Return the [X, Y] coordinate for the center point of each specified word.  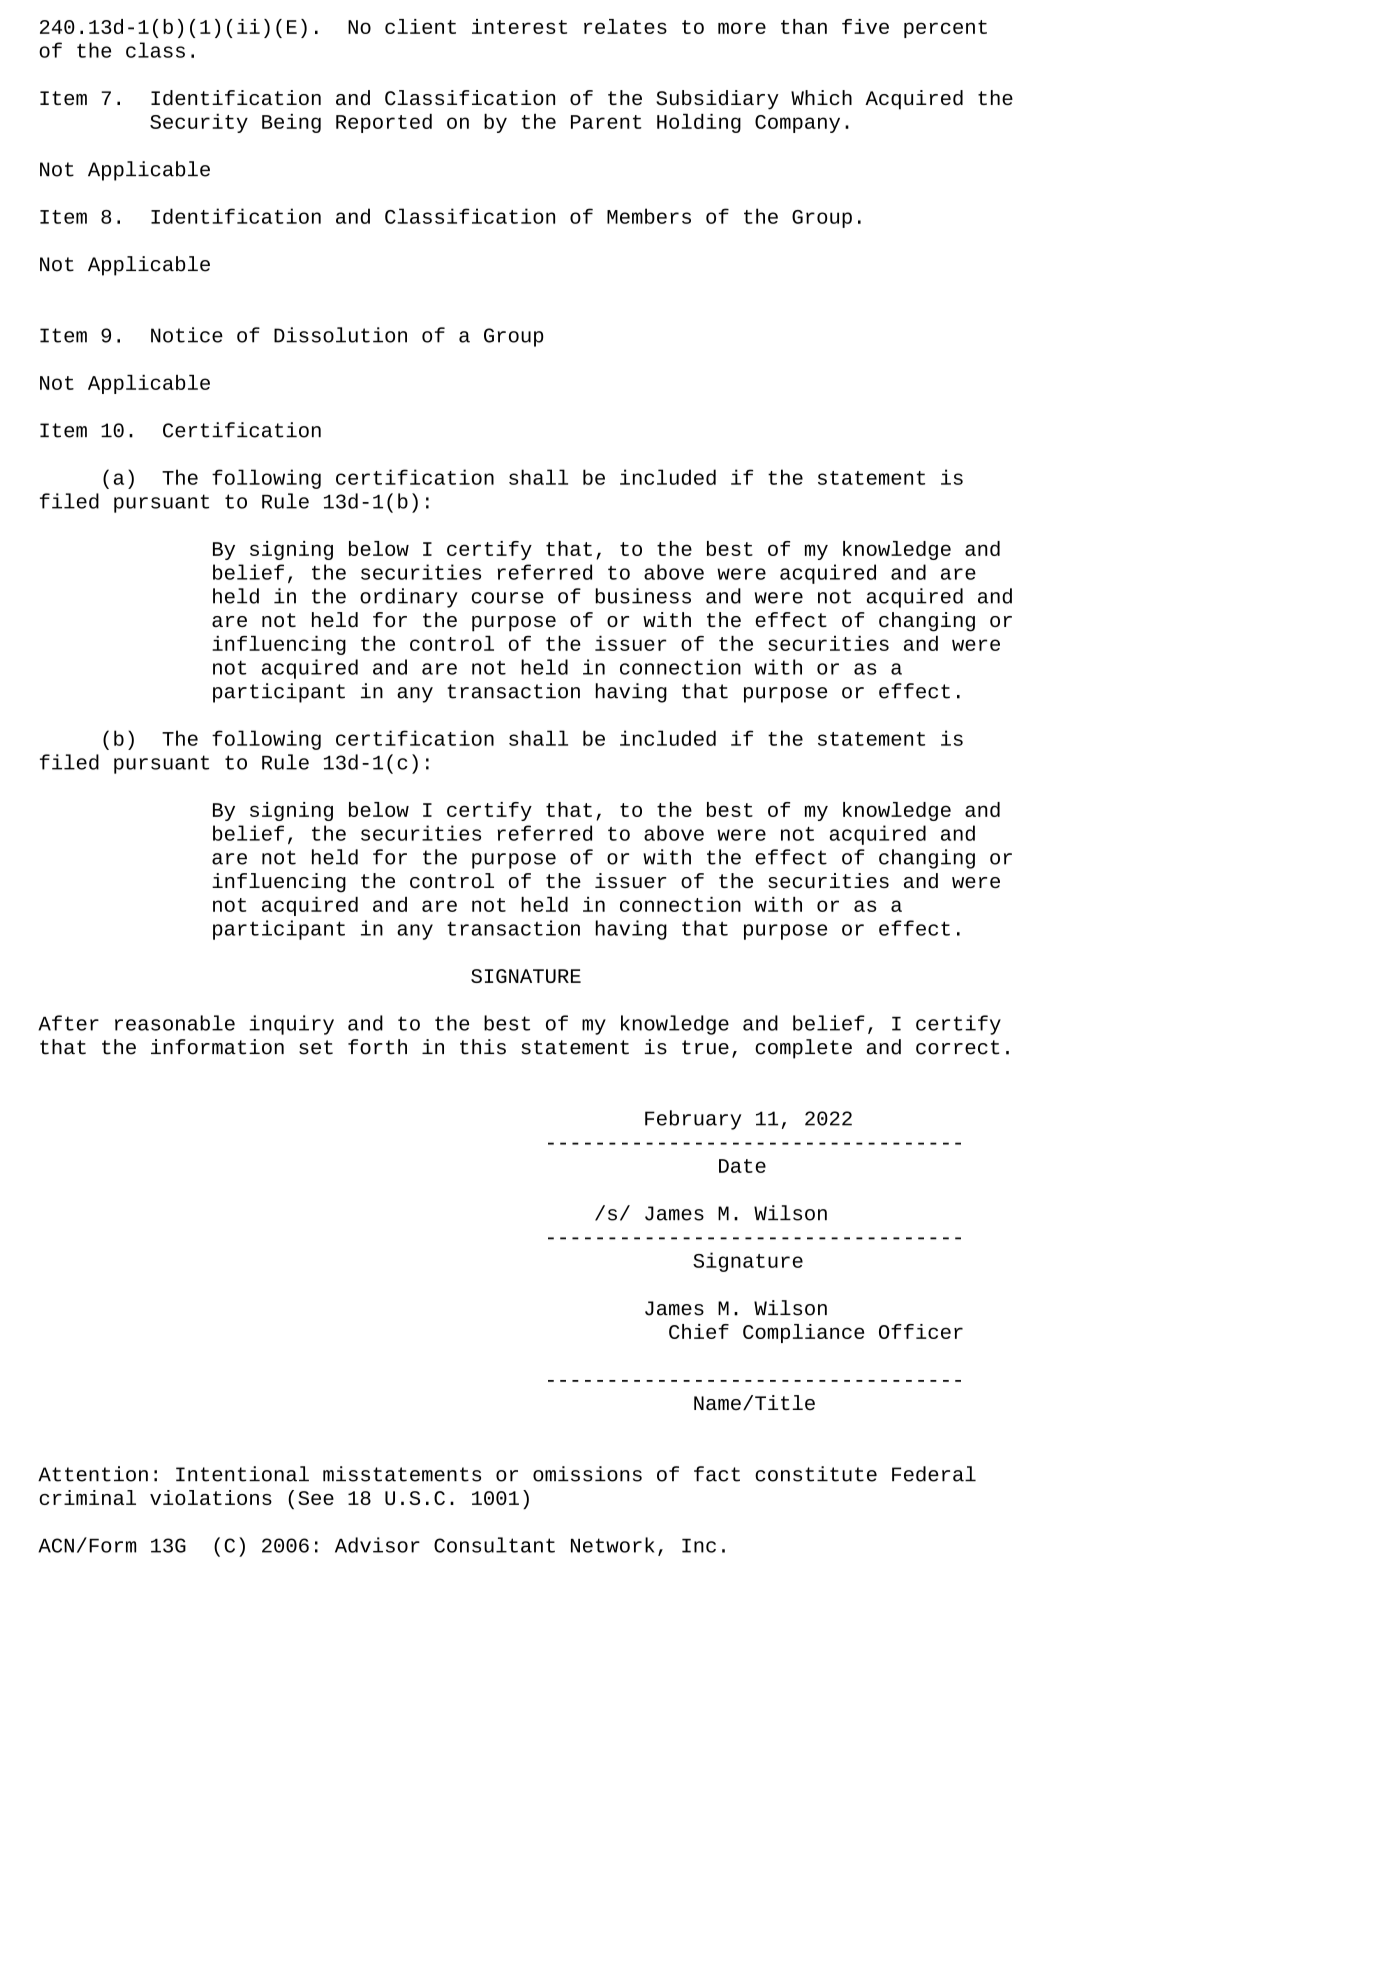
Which [821, 97]
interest [519, 26]
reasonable [175, 1023]
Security [199, 123]
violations [211, 1497]
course [508, 598]
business [643, 596]
